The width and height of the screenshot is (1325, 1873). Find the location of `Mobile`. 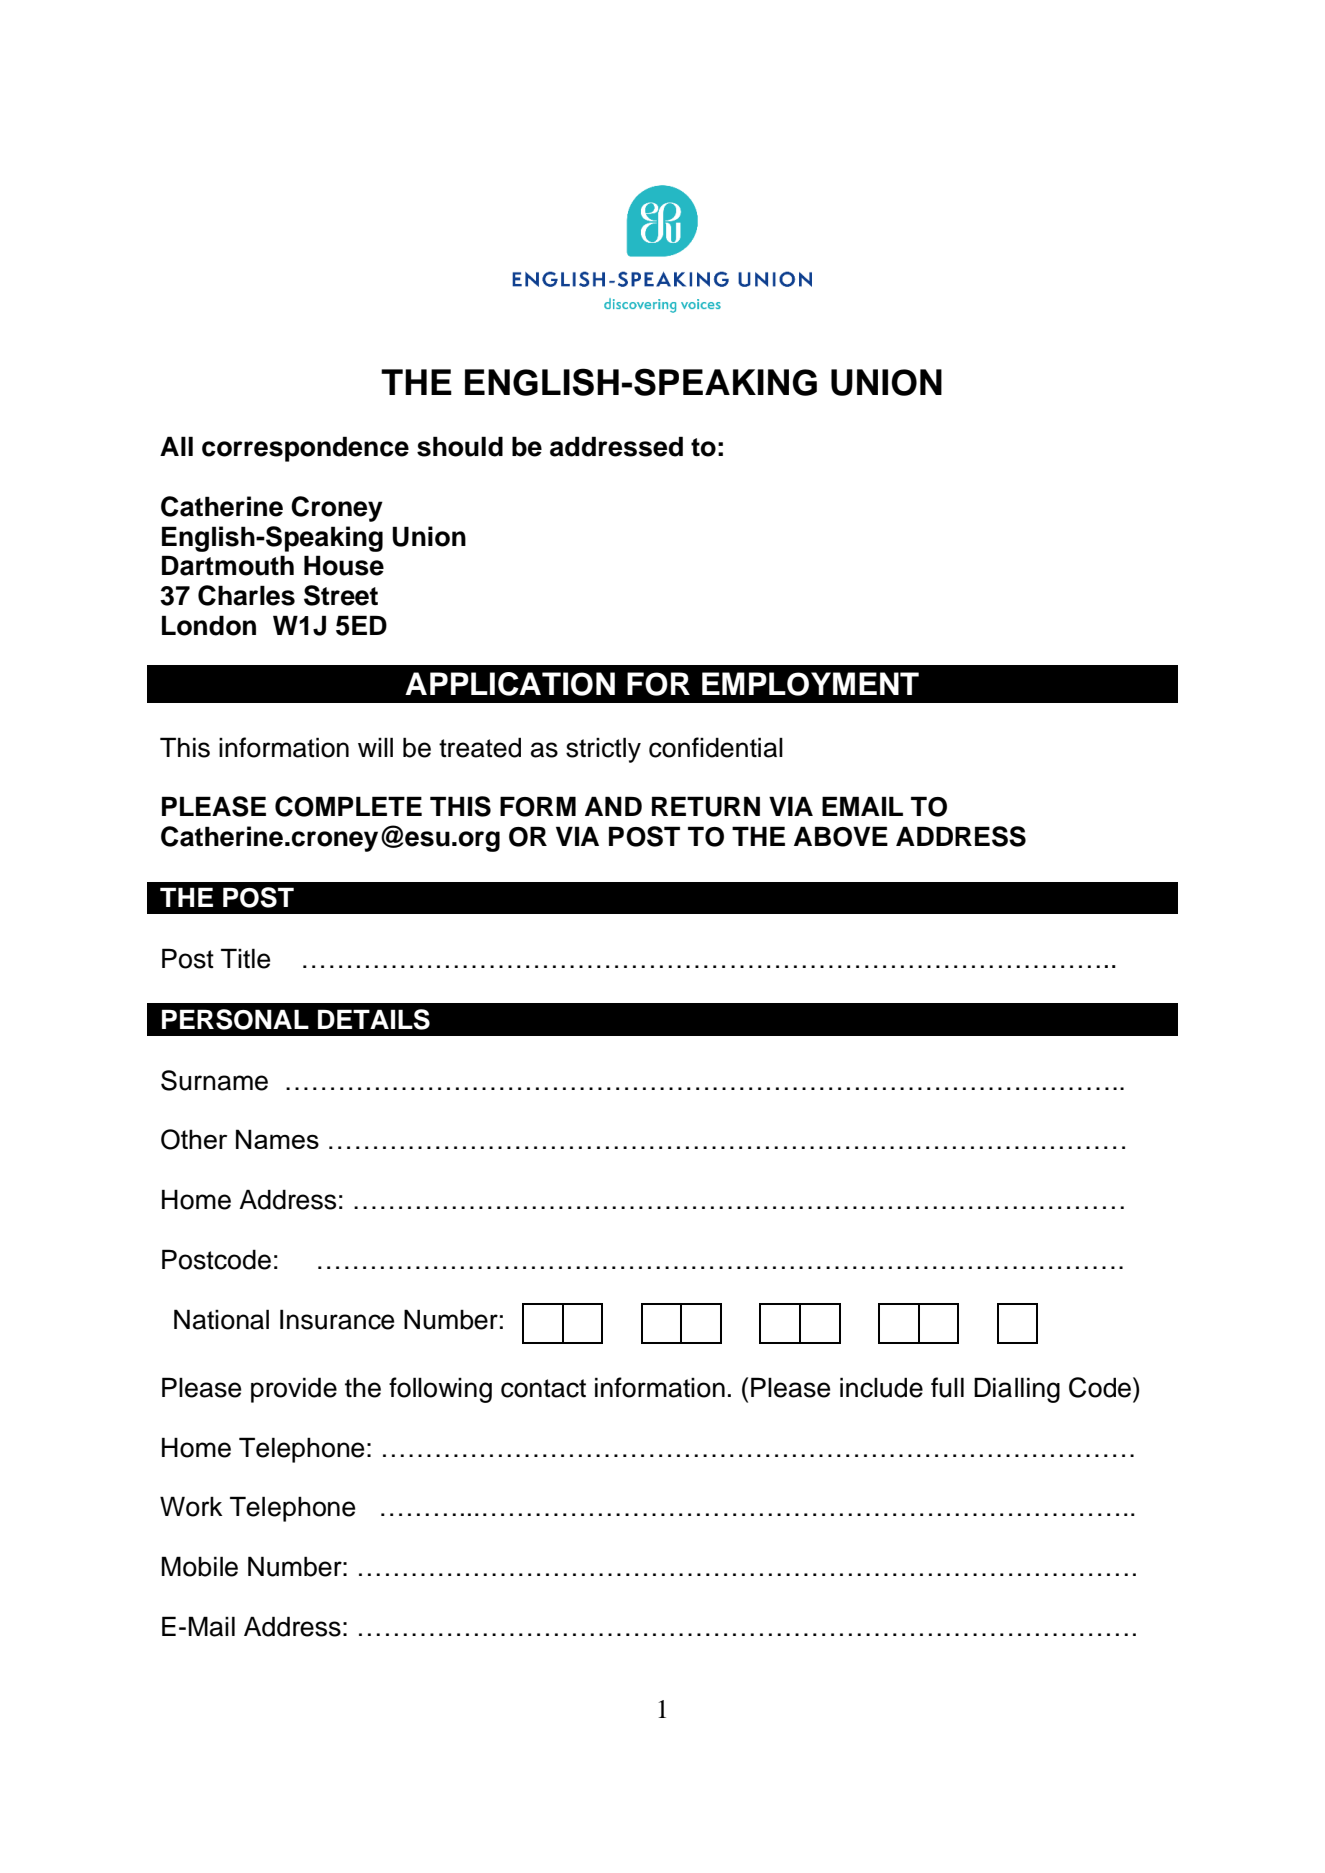

Mobile is located at coordinates (200, 1566).
